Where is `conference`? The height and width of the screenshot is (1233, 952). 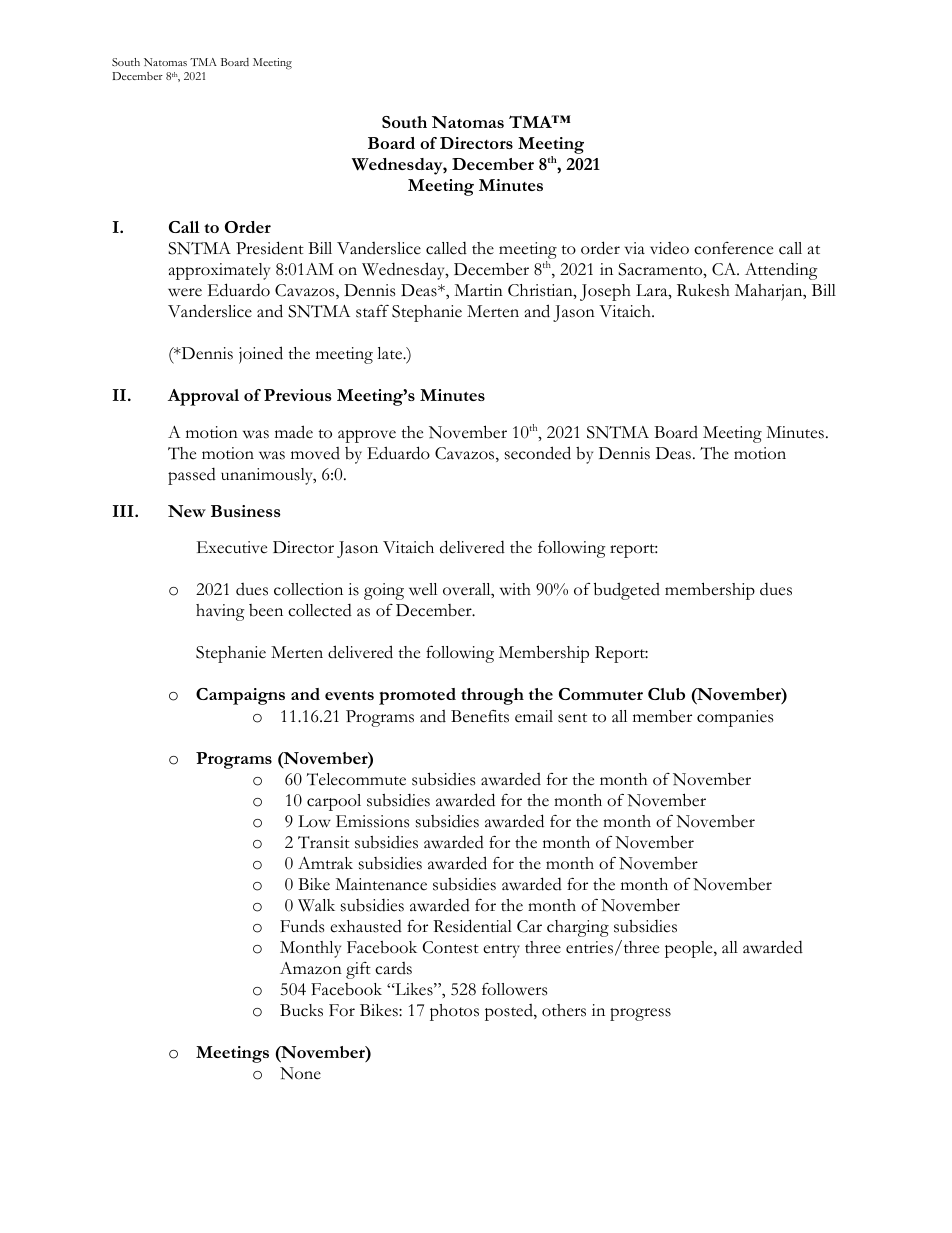 conference is located at coordinates (733, 248).
